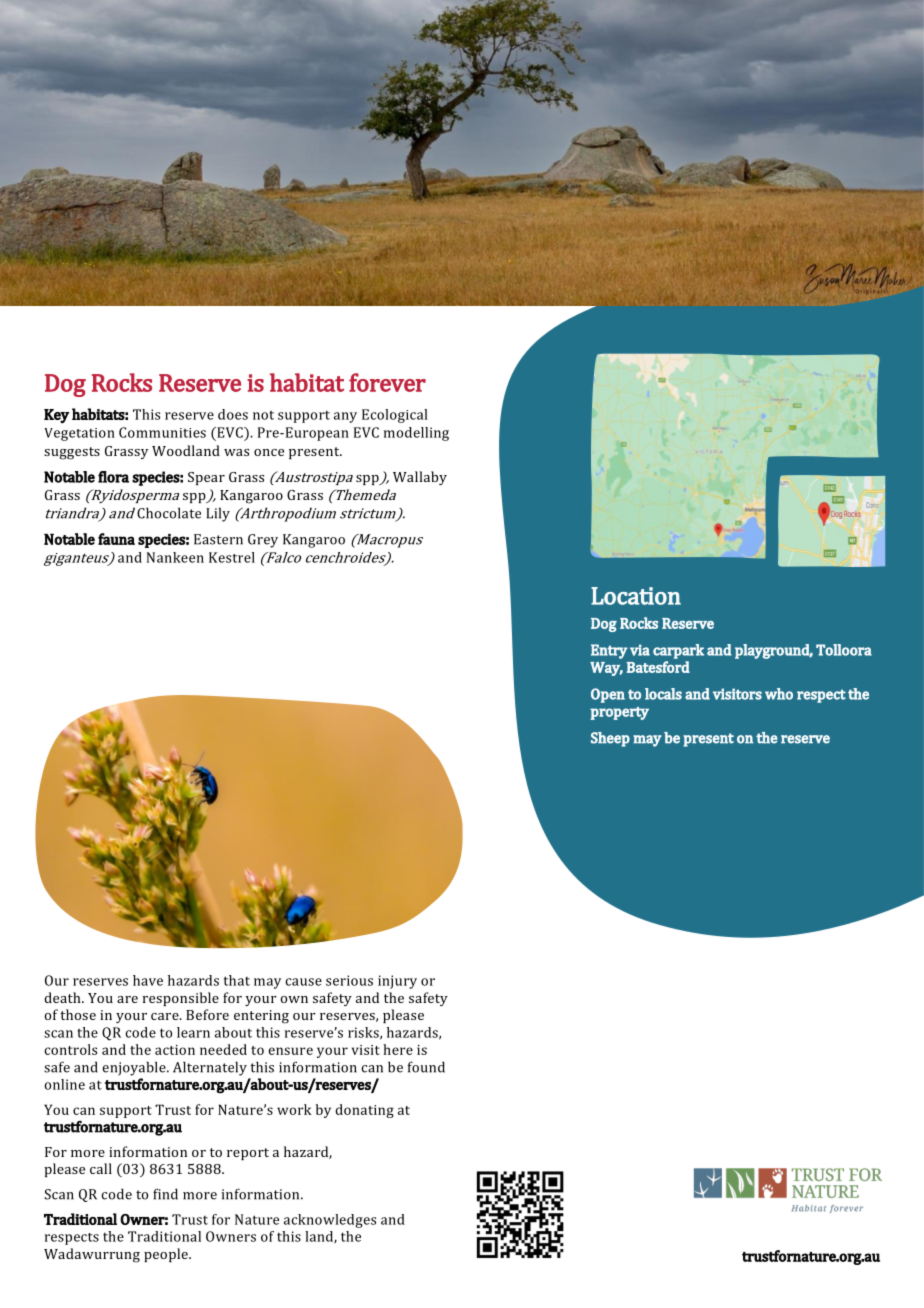 Image resolution: width=924 pixels, height=1308 pixels. I want to click on Ecological, so click(395, 416).
